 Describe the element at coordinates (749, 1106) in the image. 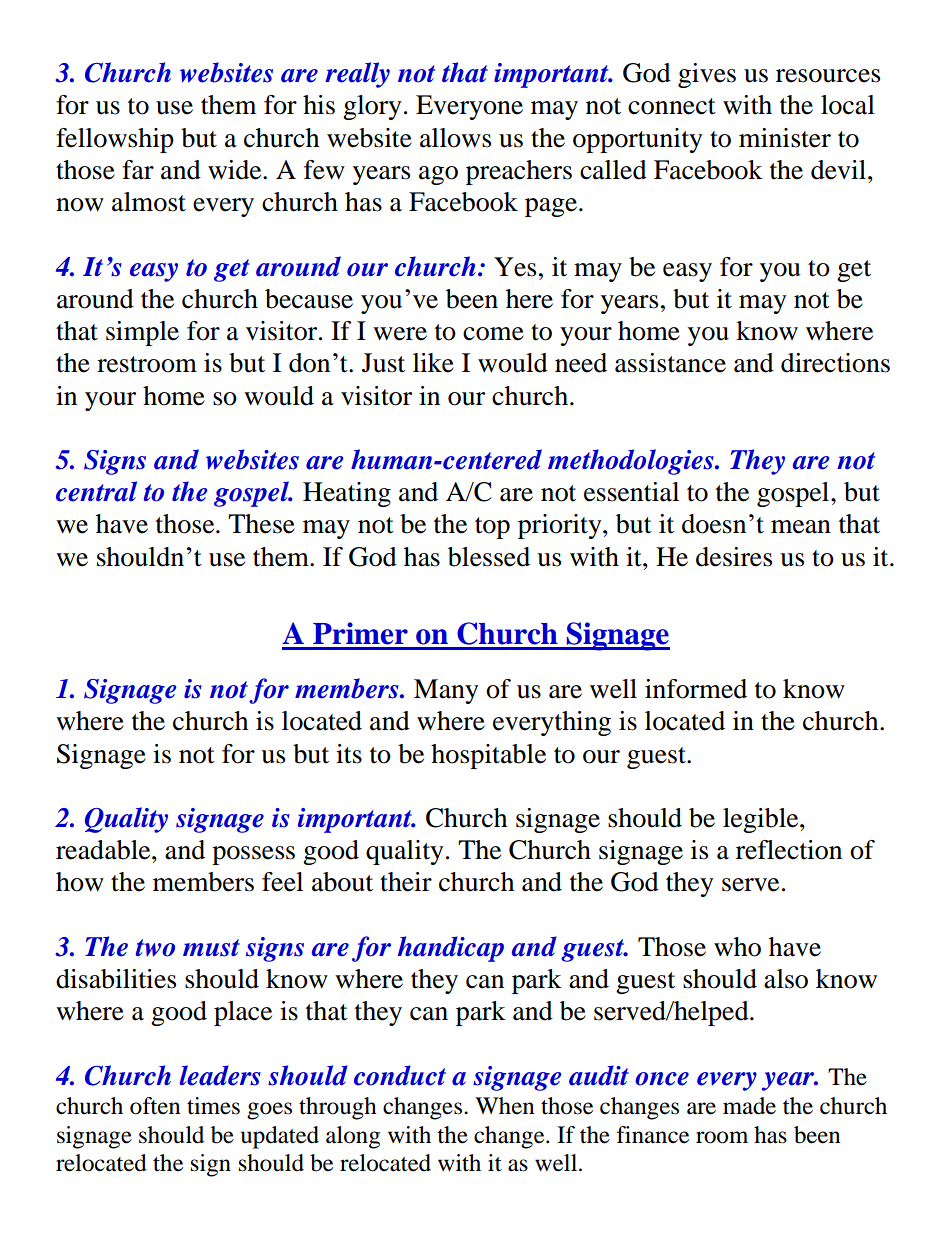

I see `made` at that location.
